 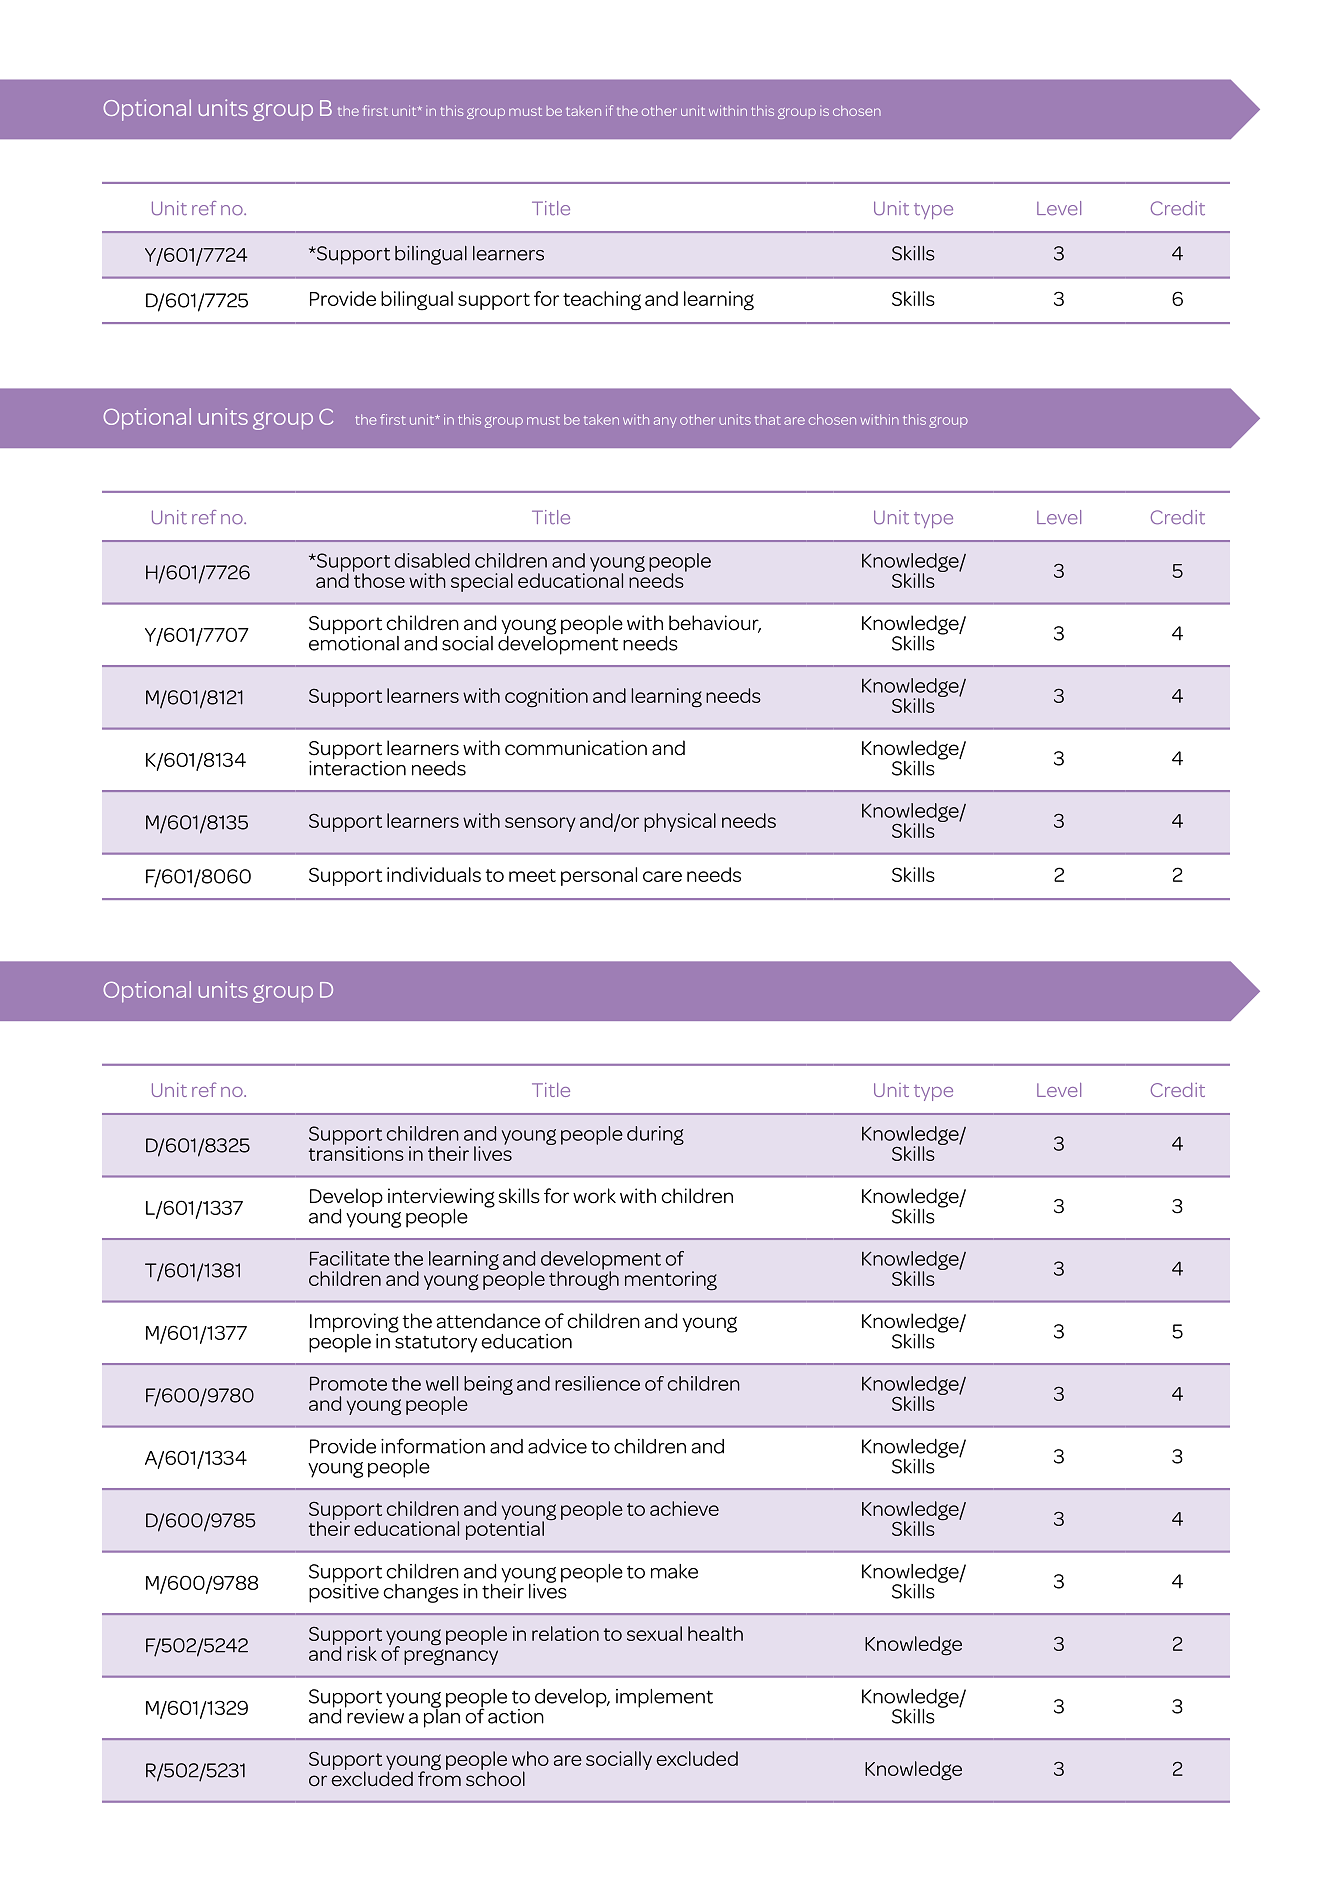 I want to click on review, so click(x=374, y=1715).
